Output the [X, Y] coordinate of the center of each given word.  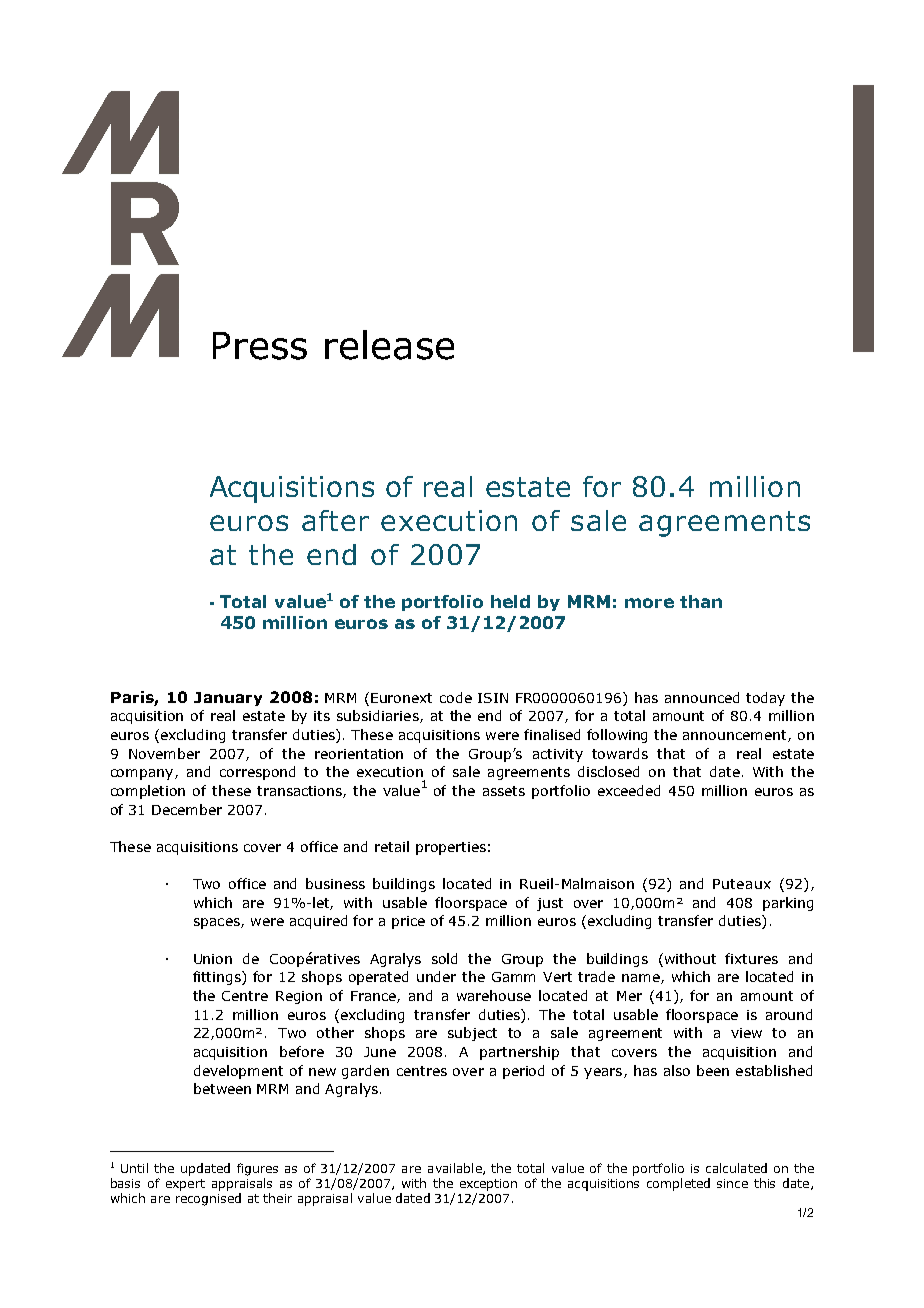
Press [260, 346]
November [164, 753]
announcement [736, 736]
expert [185, 1185]
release [389, 345]
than [701, 601]
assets [504, 791]
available [456, 1169]
